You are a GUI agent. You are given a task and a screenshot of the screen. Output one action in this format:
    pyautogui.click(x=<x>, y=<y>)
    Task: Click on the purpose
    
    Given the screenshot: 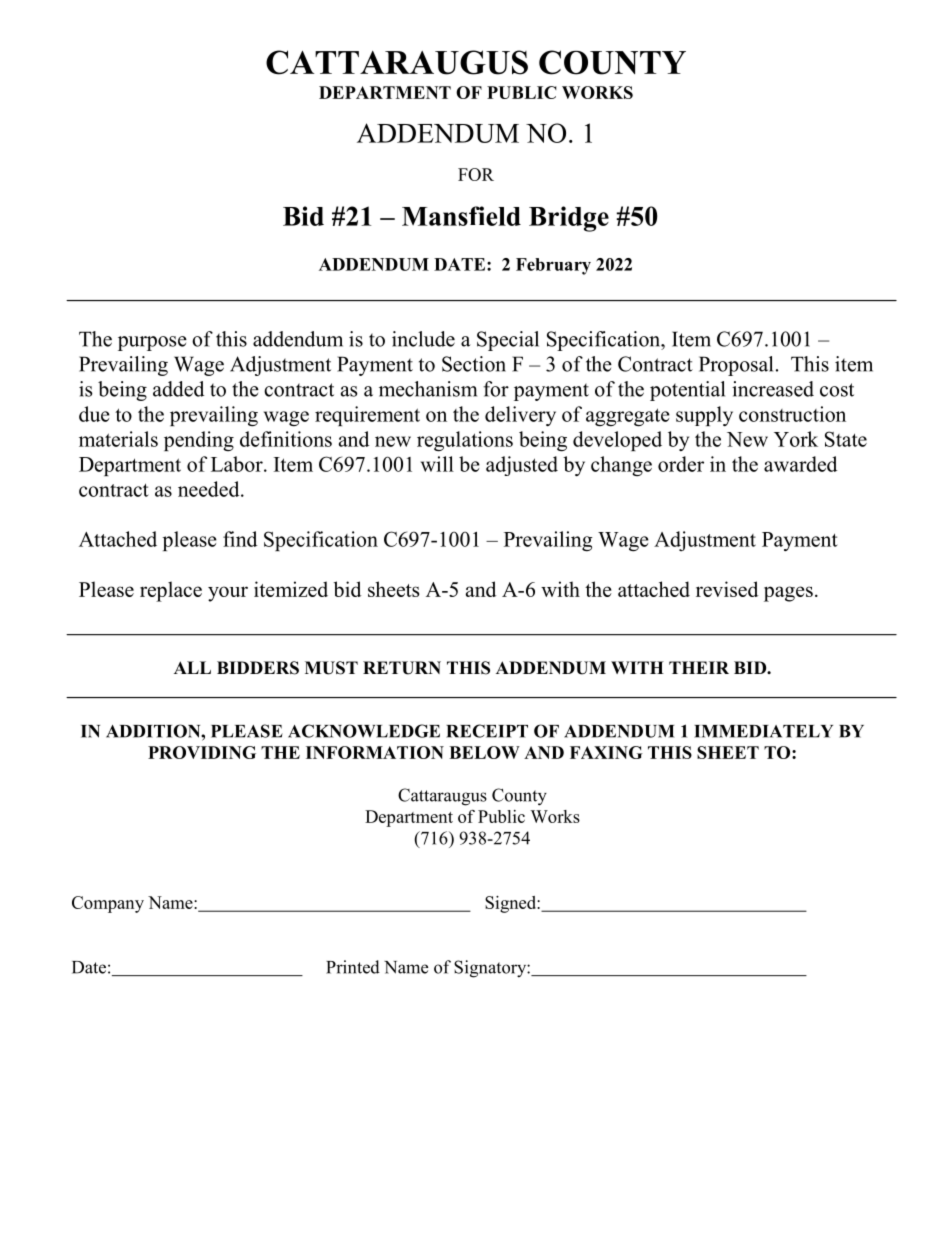 What is the action you would take?
    pyautogui.click(x=152, y=343)
